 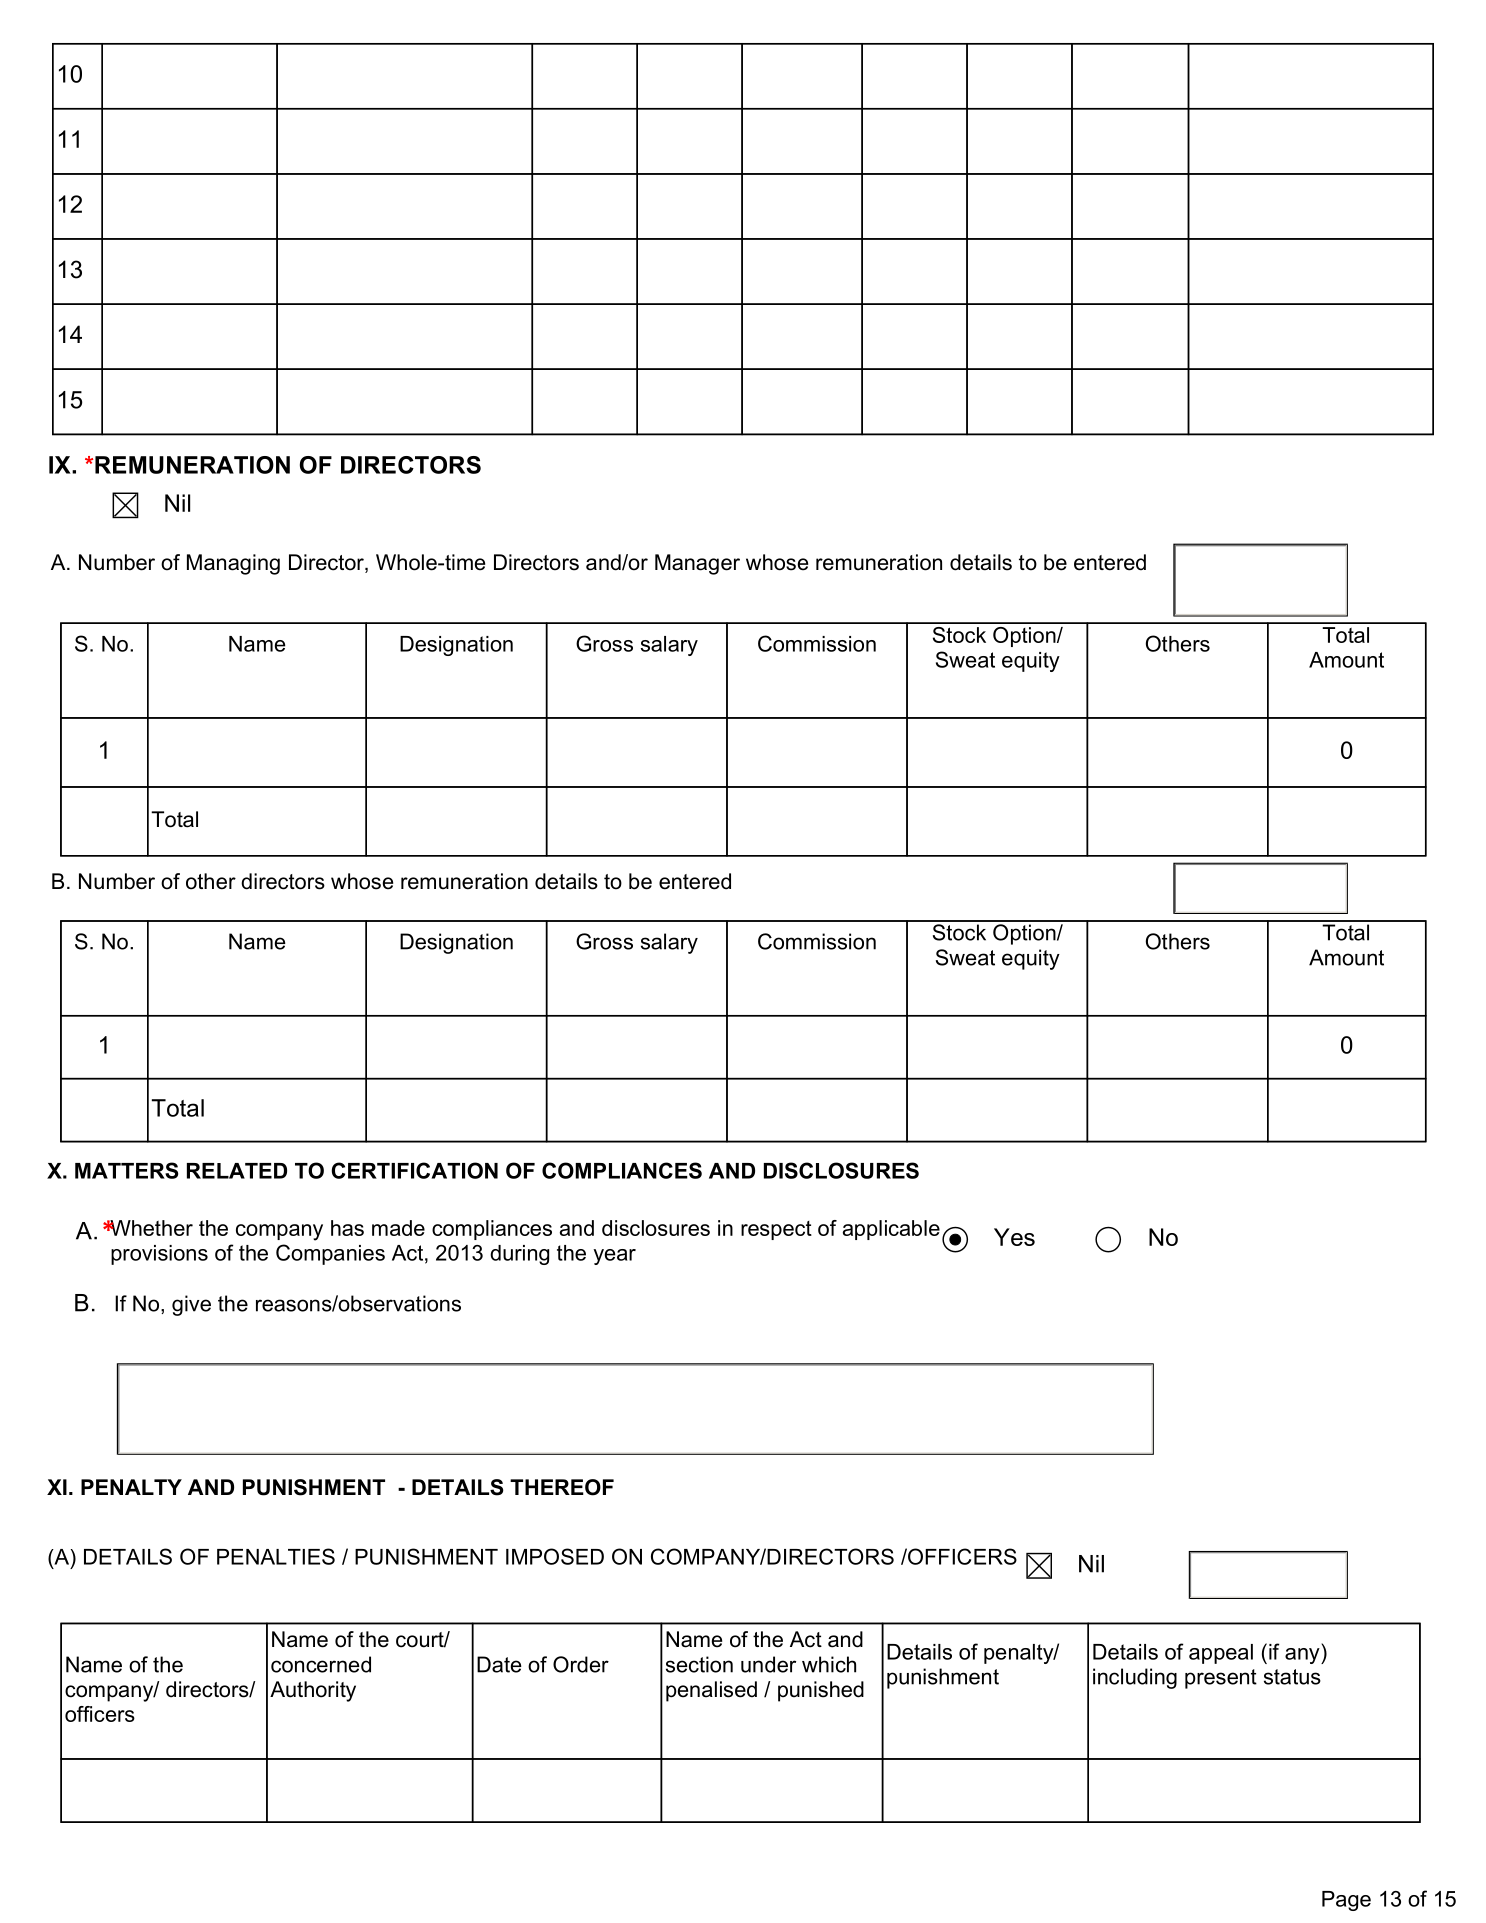 What do you see at coordinates (276, 1556) in the screenshot?
I see `PENALTIES` at bounding box center [276, 1556].
